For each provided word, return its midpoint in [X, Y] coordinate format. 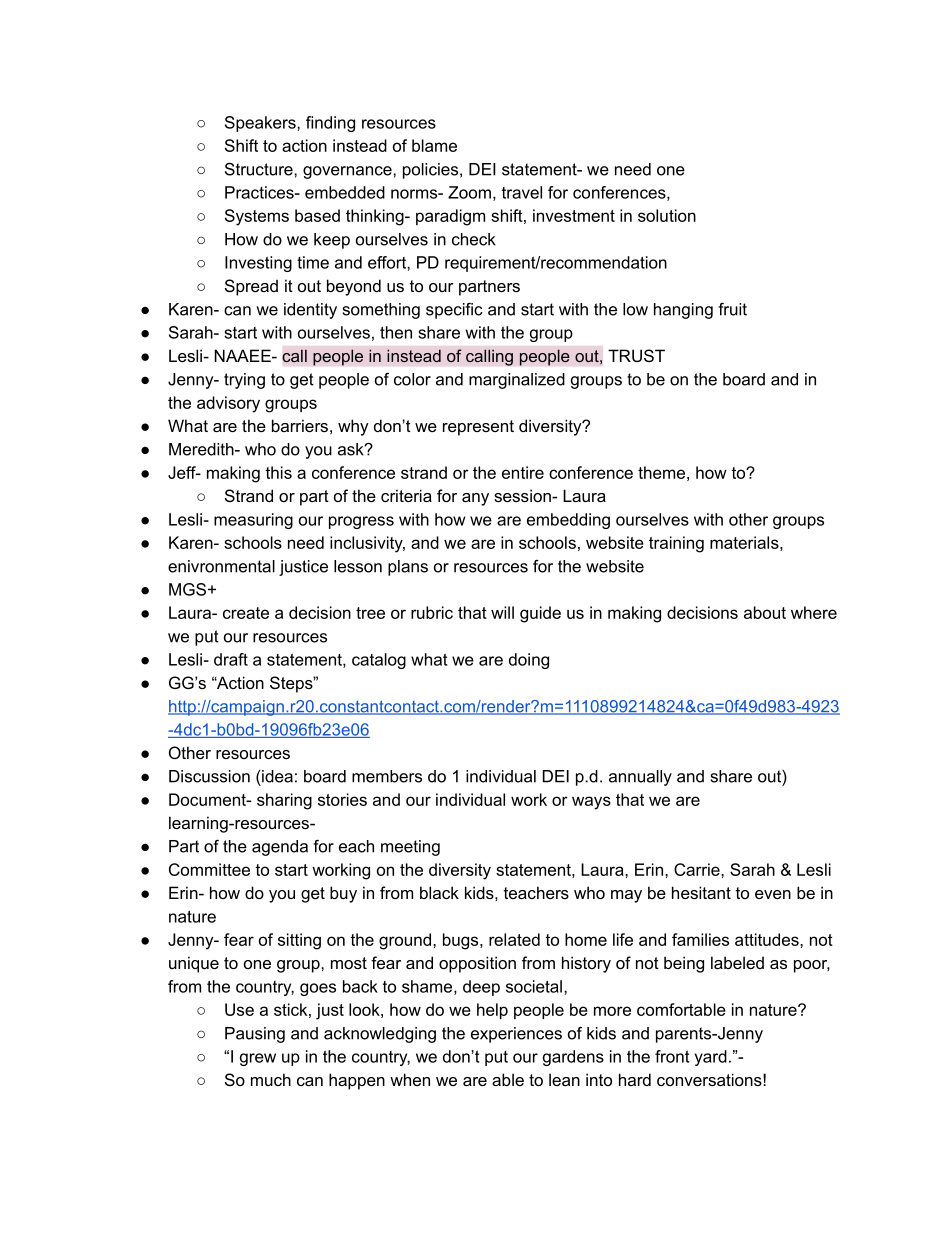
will [502, 612]
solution [667, 215]
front [672, 1056]
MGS [189, 589]
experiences [516, 1035]
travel [522, 192]
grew [258, 1059]
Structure [260, 169]
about [765, 612]
